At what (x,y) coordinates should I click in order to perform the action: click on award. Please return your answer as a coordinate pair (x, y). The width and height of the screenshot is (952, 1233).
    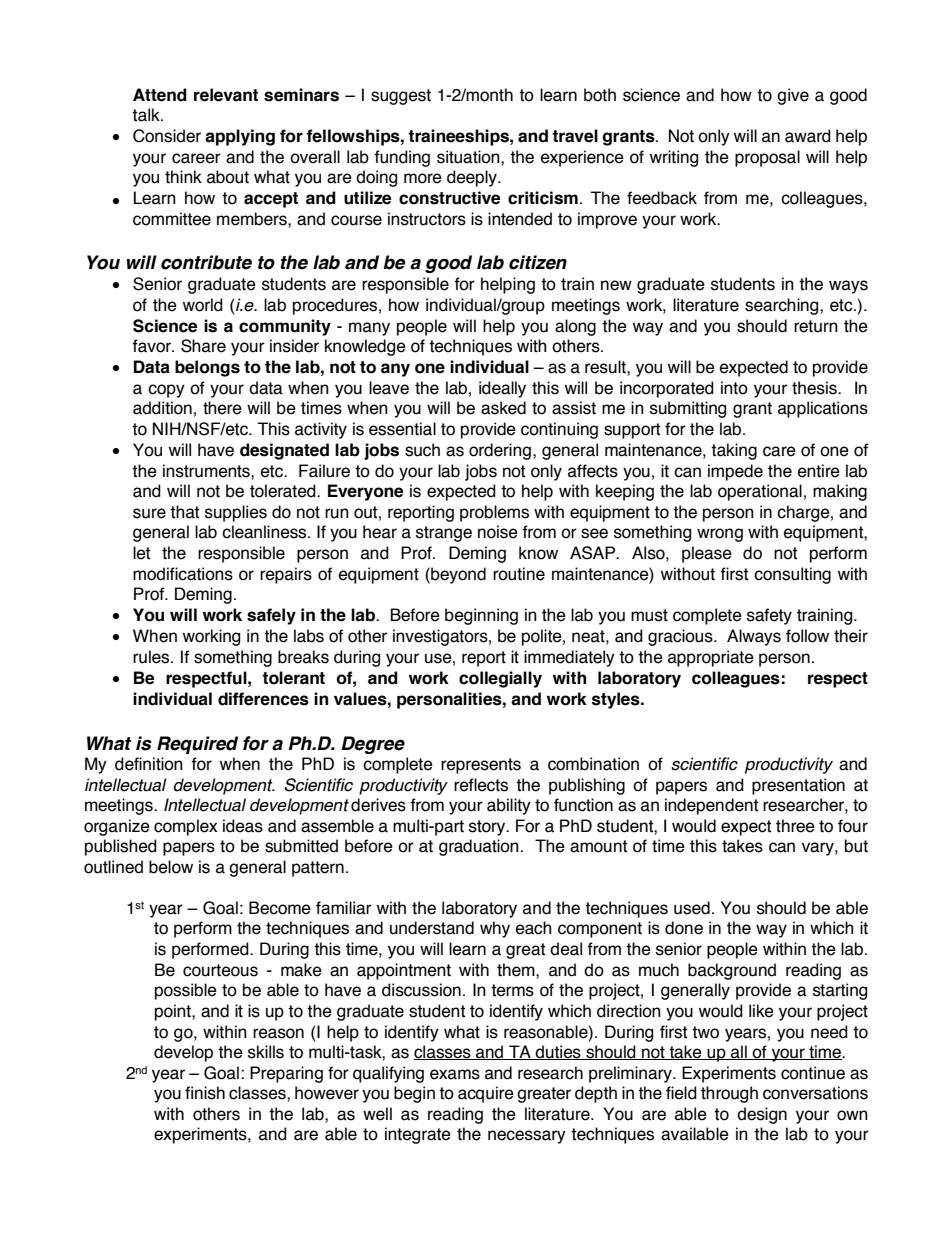
    Looking at the image, I should click on (808, 136).
